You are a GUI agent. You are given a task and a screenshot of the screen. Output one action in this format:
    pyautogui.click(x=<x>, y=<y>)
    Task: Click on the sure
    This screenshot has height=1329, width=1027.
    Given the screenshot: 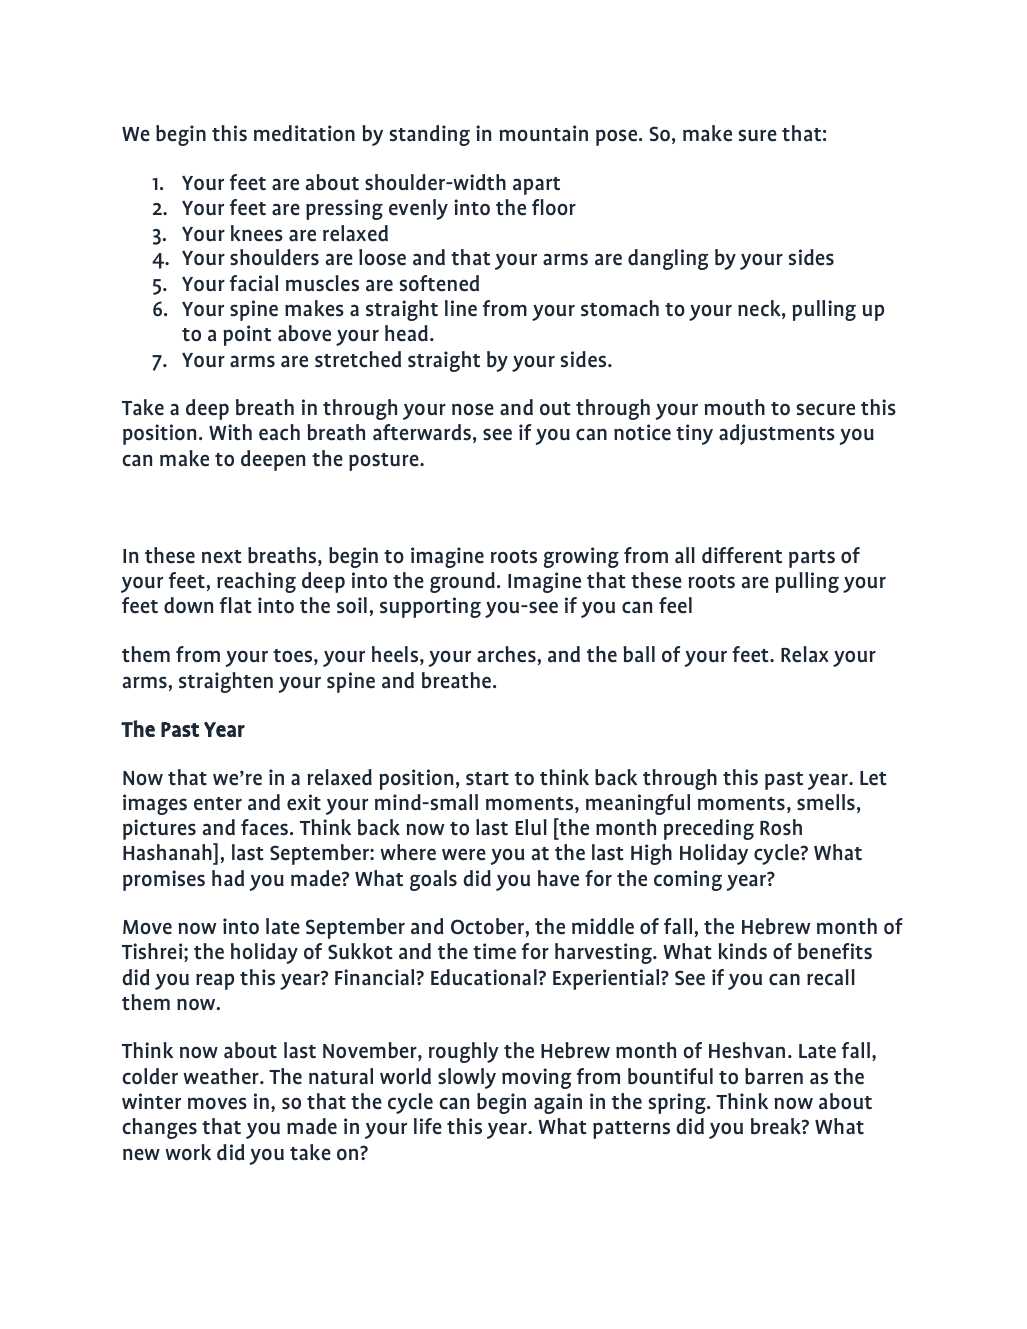 What is the action you would take?
    pyautogui.click(x=758, y=135)
